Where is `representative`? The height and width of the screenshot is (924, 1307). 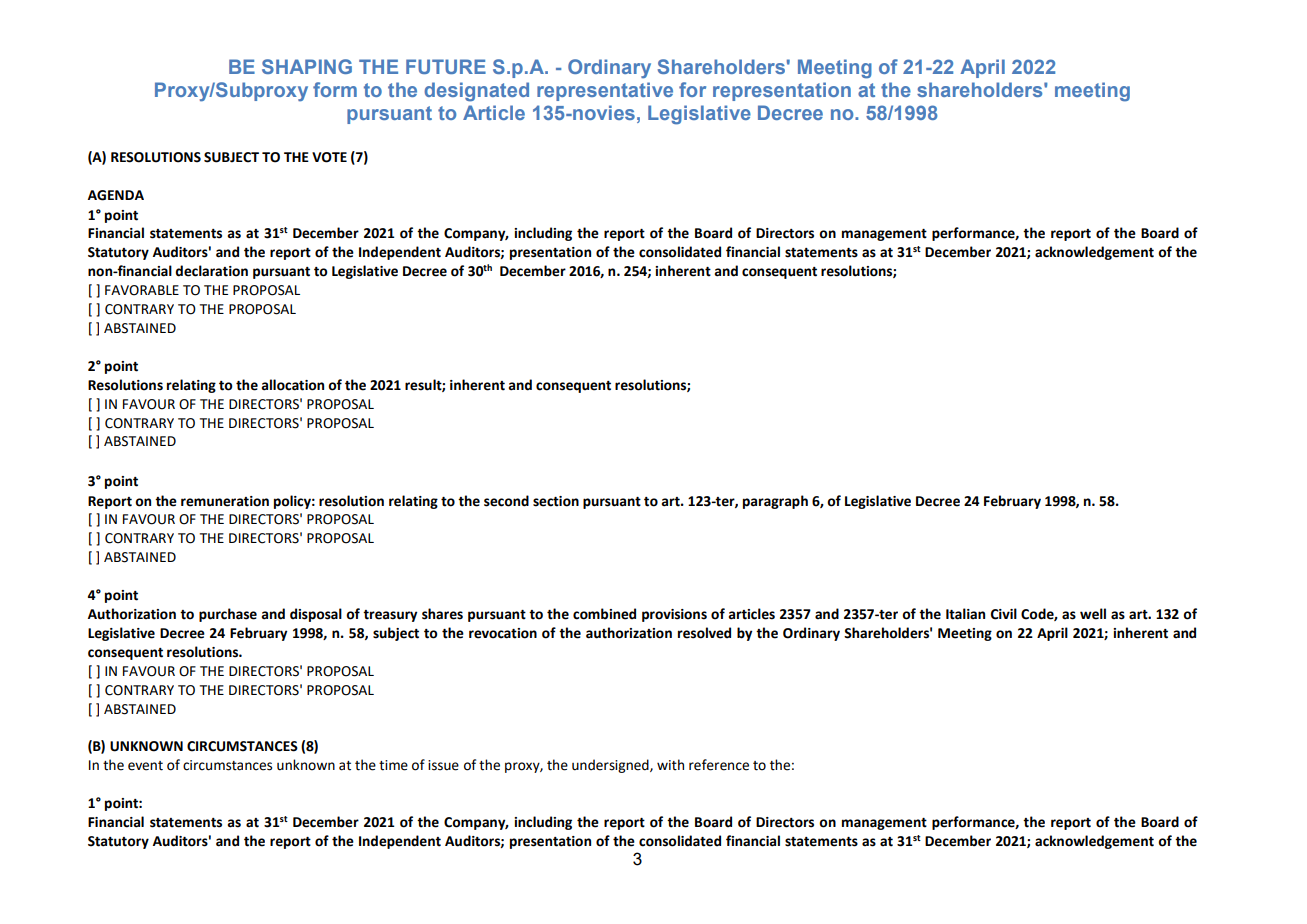
representative is located at coordinates (605, 91).
